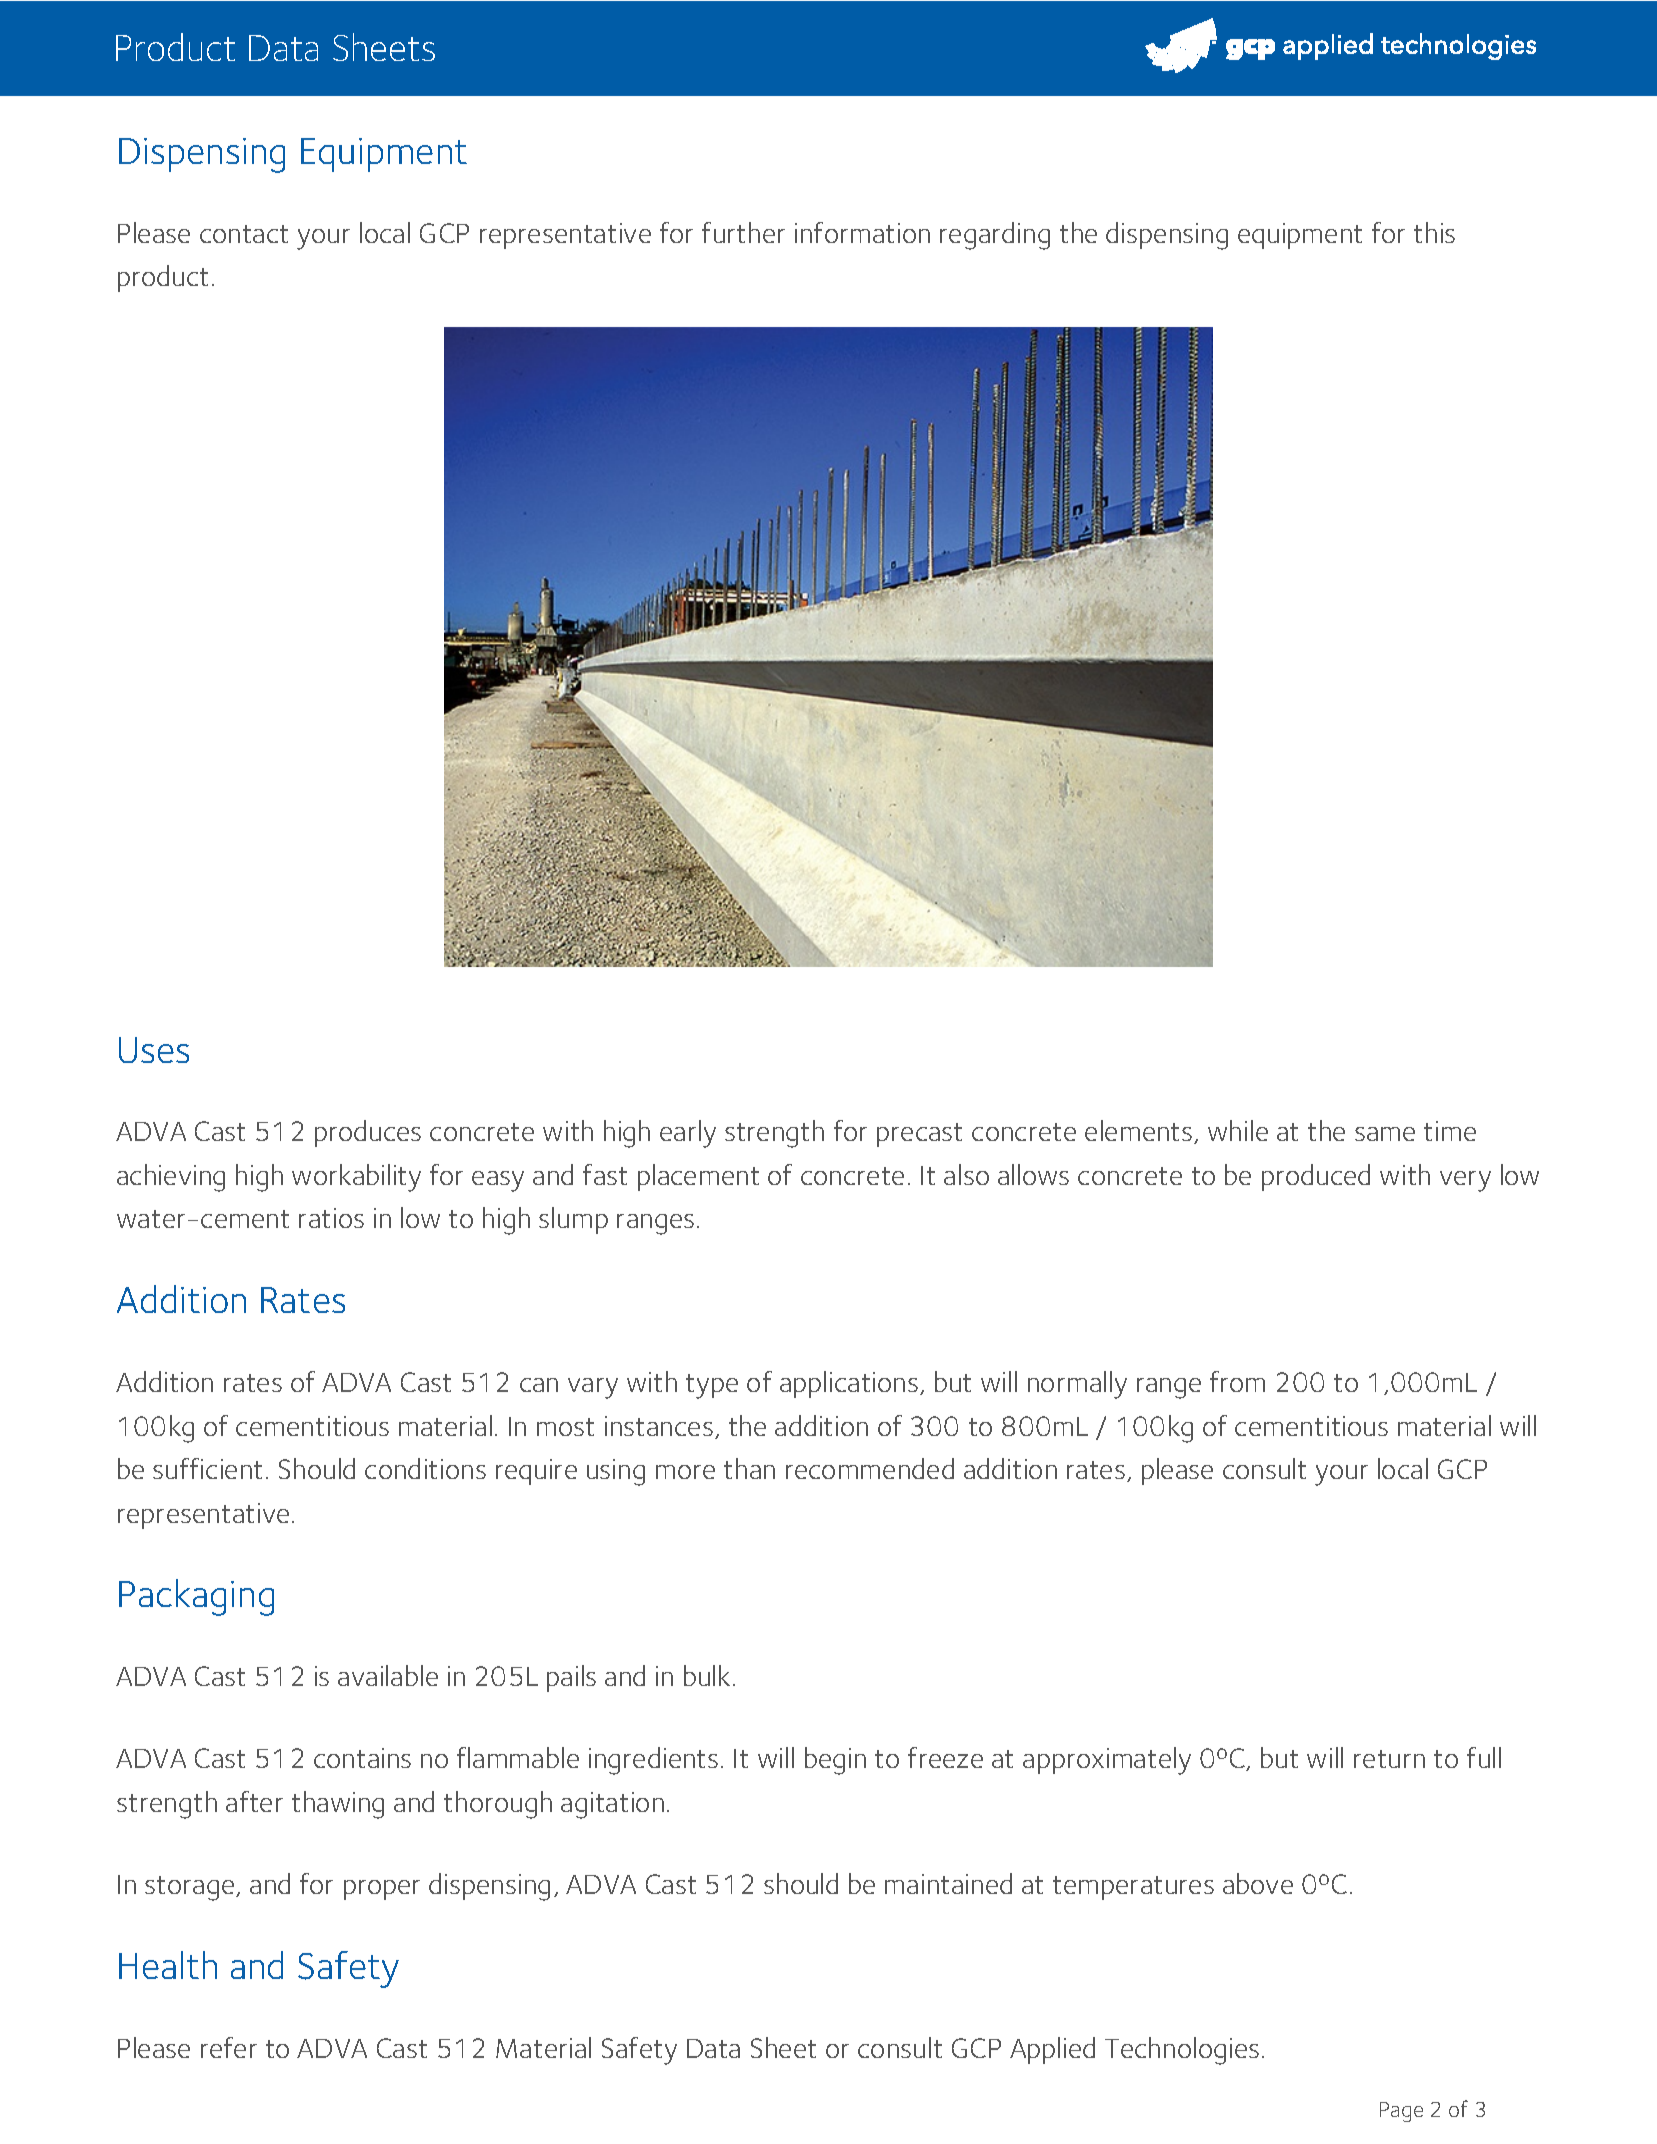 The width and height of the page is (1657, 2144). I want to click on available, so click(388, 1675).
